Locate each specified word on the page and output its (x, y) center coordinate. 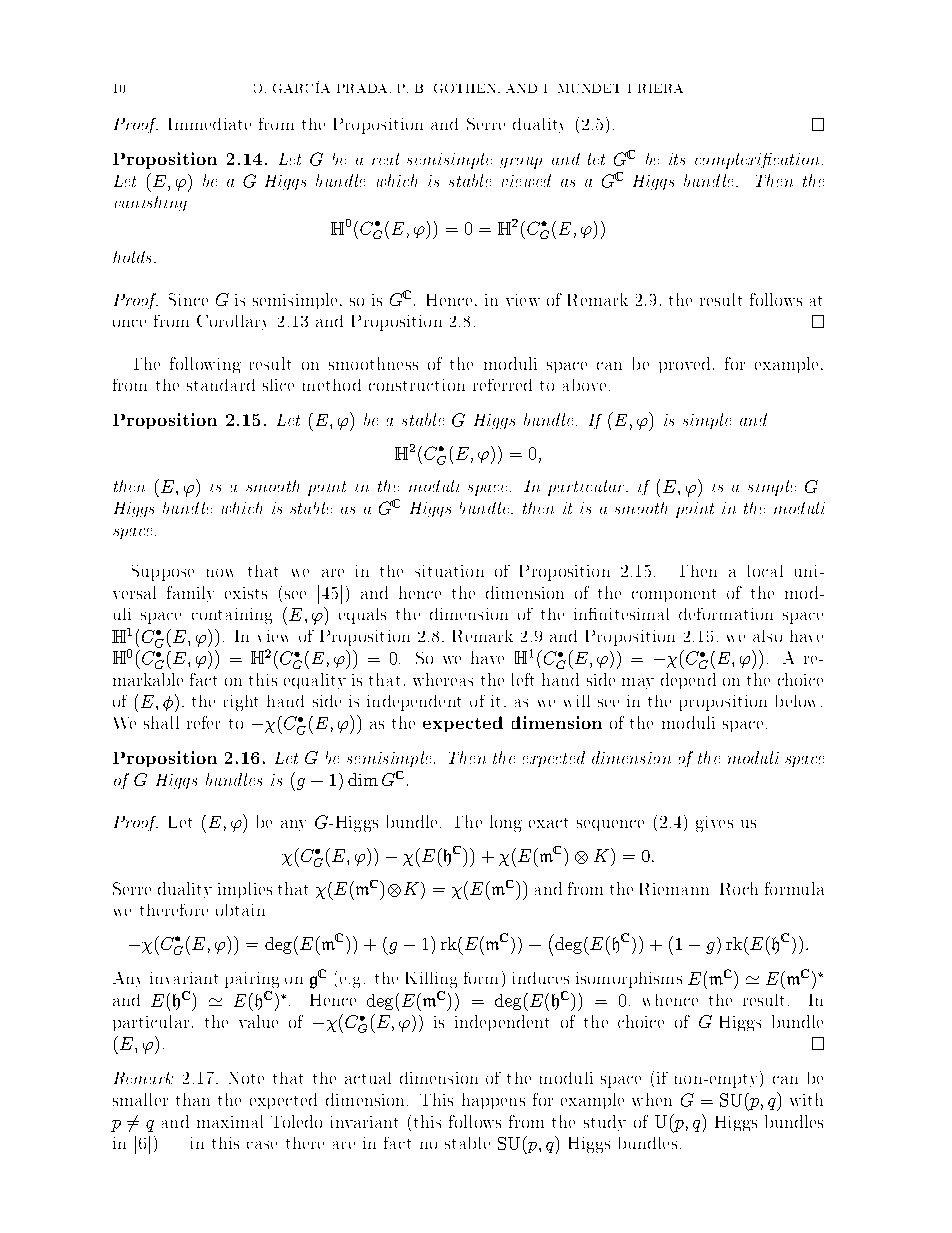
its (677, 159)
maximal (230, 1121)
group (521, 163)
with (806, 1099)
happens (493, 1101)
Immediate (210, 124)
